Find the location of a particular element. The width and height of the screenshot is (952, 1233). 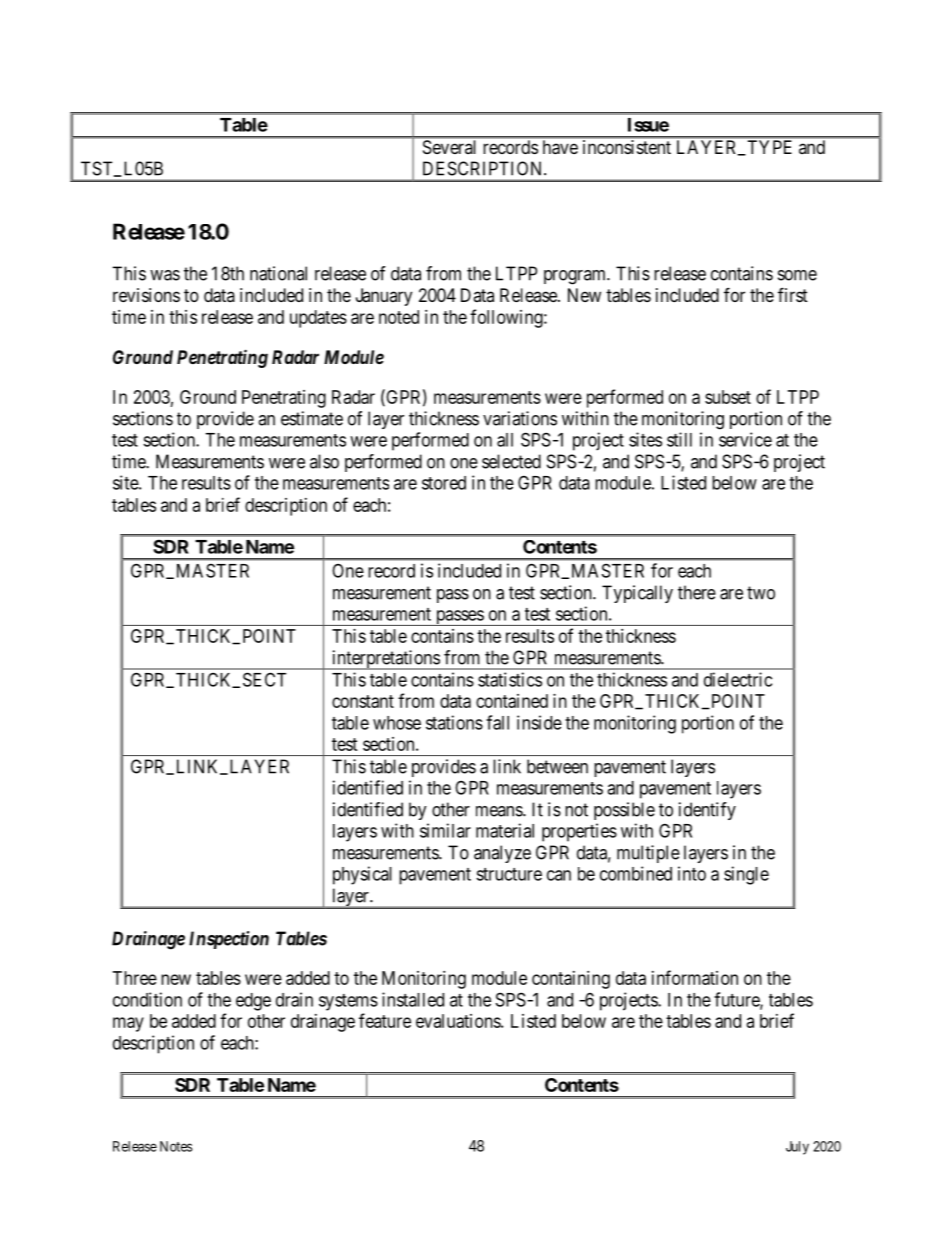

July is located at coordinates (797, 1148).
